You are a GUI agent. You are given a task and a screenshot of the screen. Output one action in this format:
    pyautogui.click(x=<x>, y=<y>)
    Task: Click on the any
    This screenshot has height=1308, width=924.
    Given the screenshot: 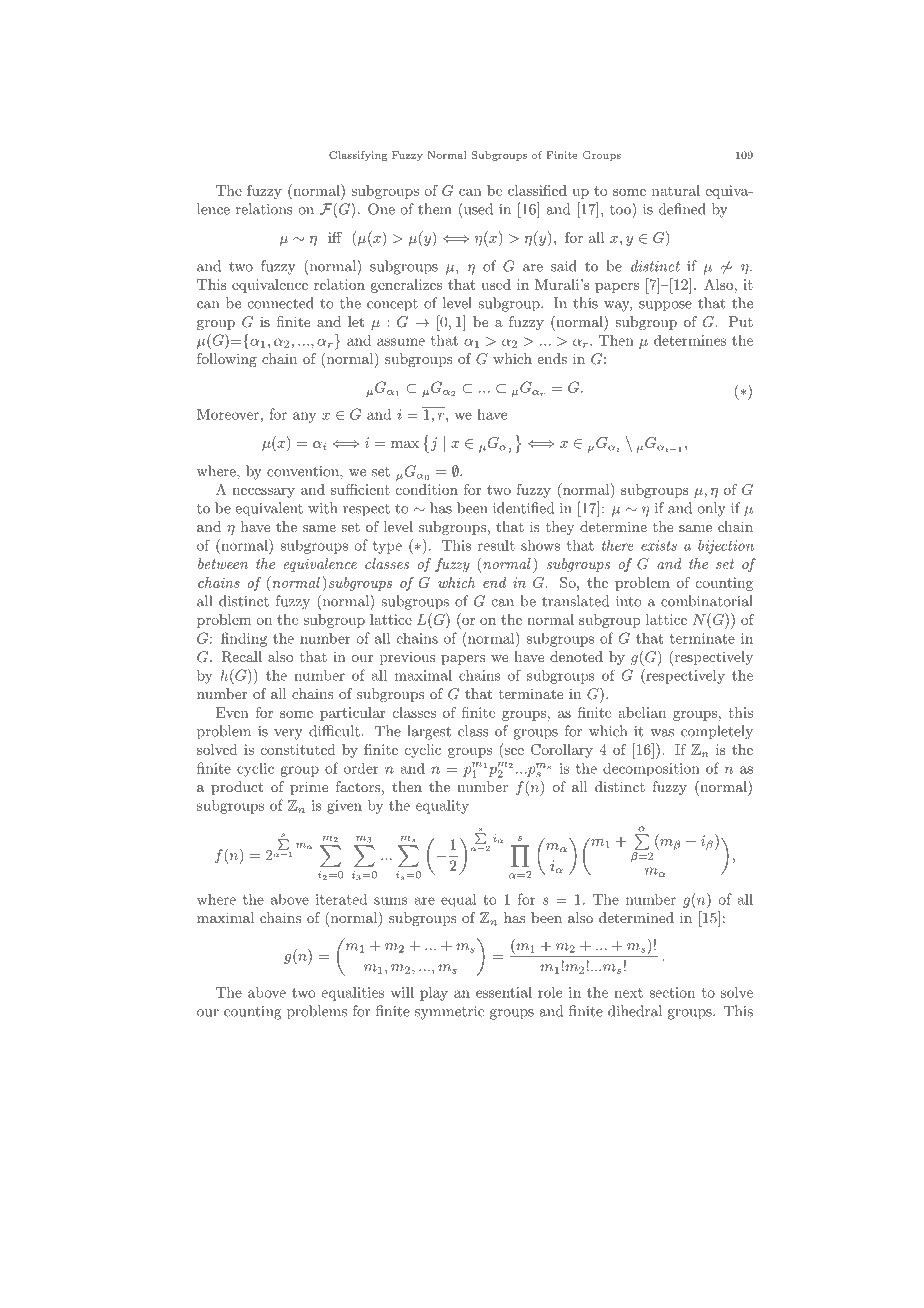 What is the action you would take?
    pyautogui.click(x=304, y=417)
